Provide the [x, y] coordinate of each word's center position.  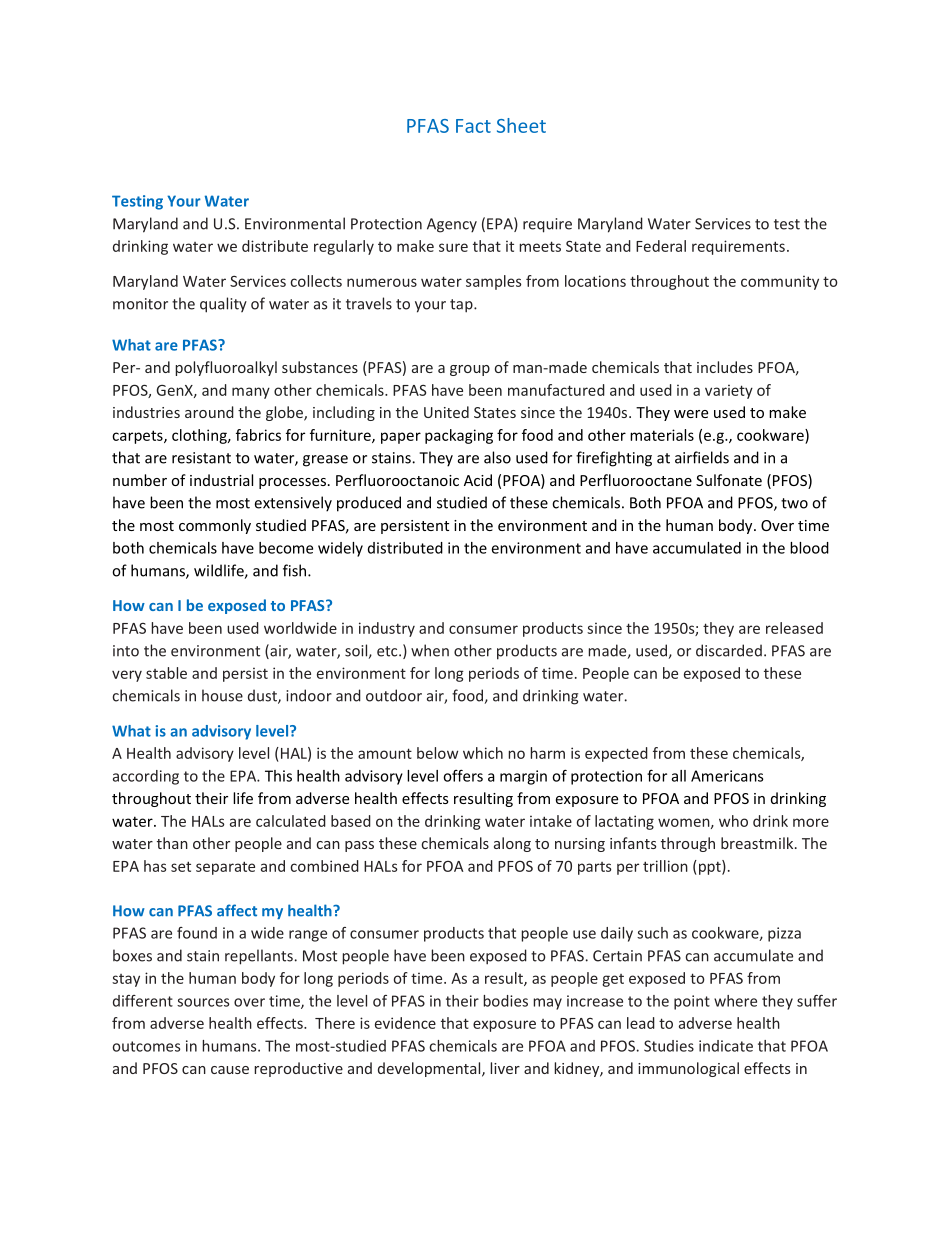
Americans [727, 776]
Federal [661, 246]
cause [230, 1070]
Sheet [521, 125]
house [222, 695]
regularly [344, 247]
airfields [702, 457]
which [483, 753]
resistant [201, 458]
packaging [459, 436]
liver [505, 1068]
